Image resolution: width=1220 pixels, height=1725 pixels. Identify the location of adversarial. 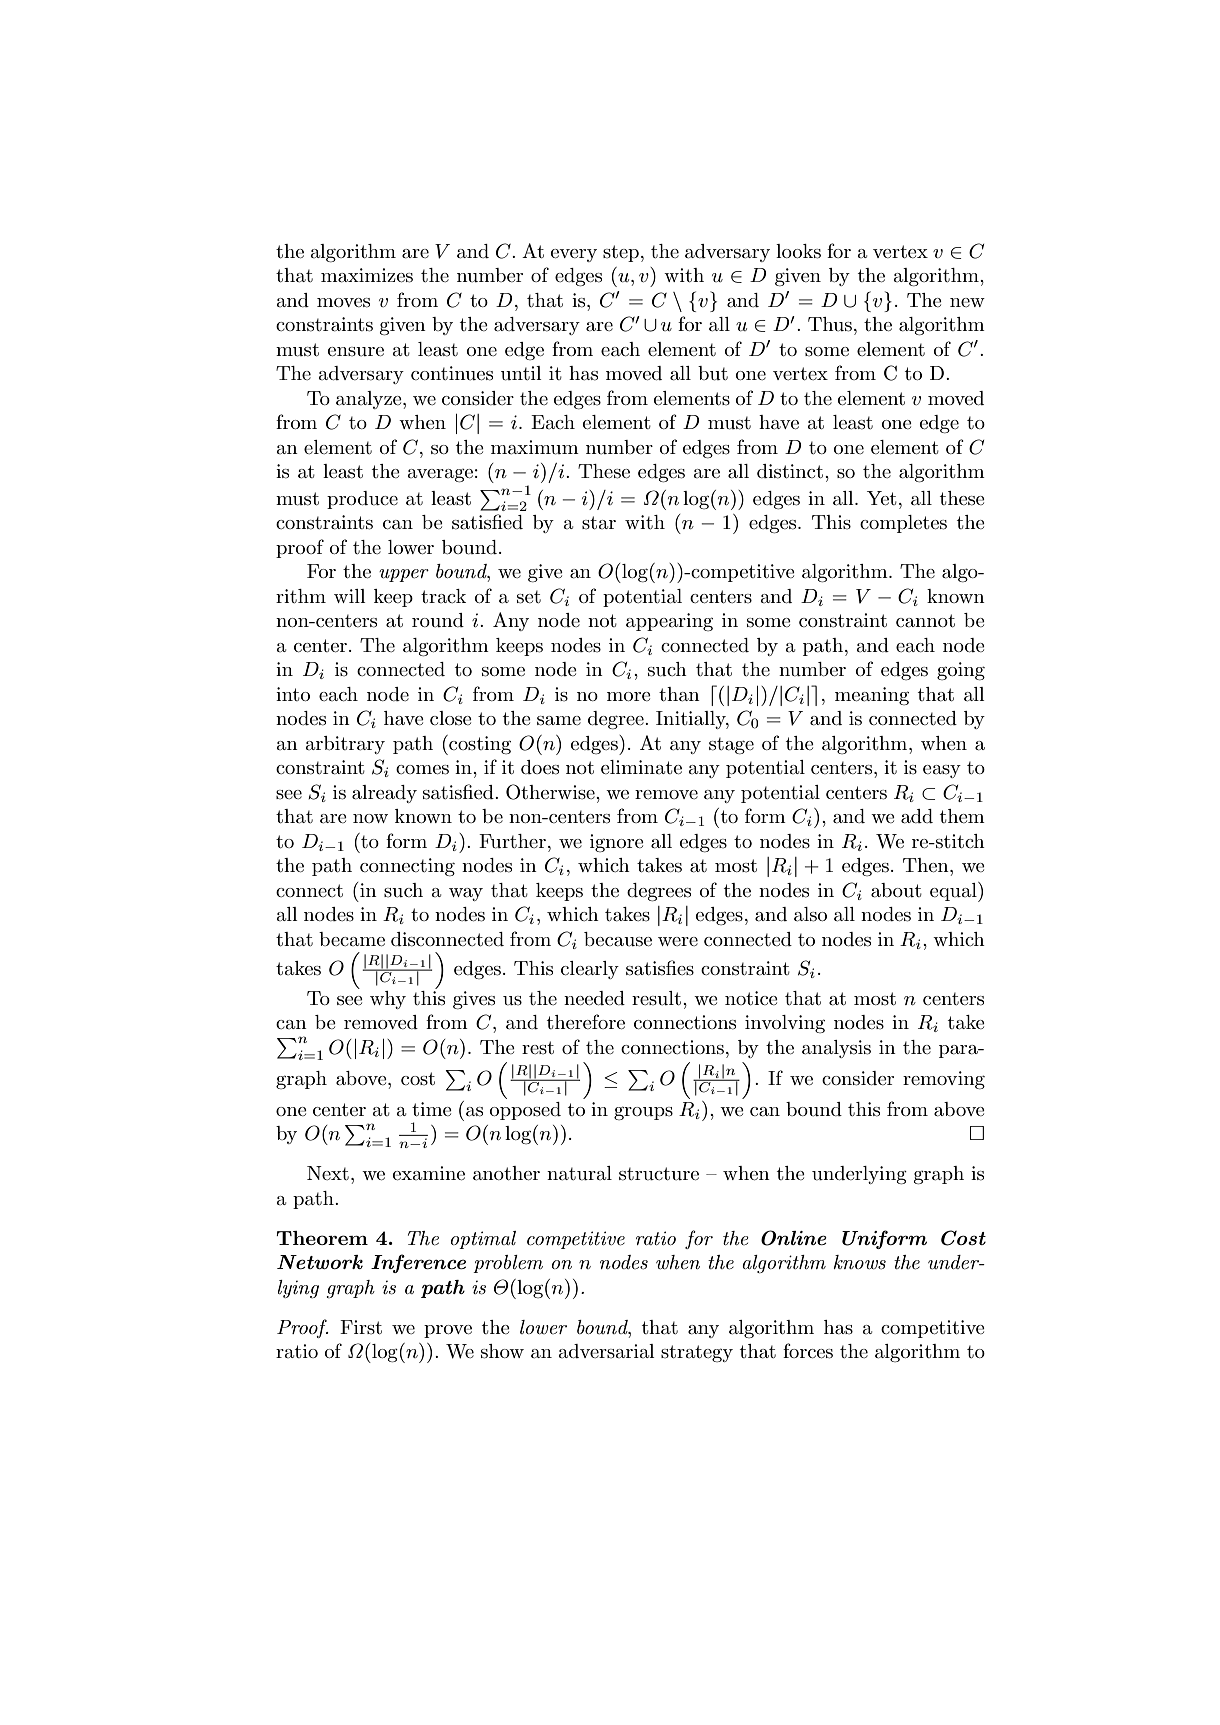
(606, 1351).
